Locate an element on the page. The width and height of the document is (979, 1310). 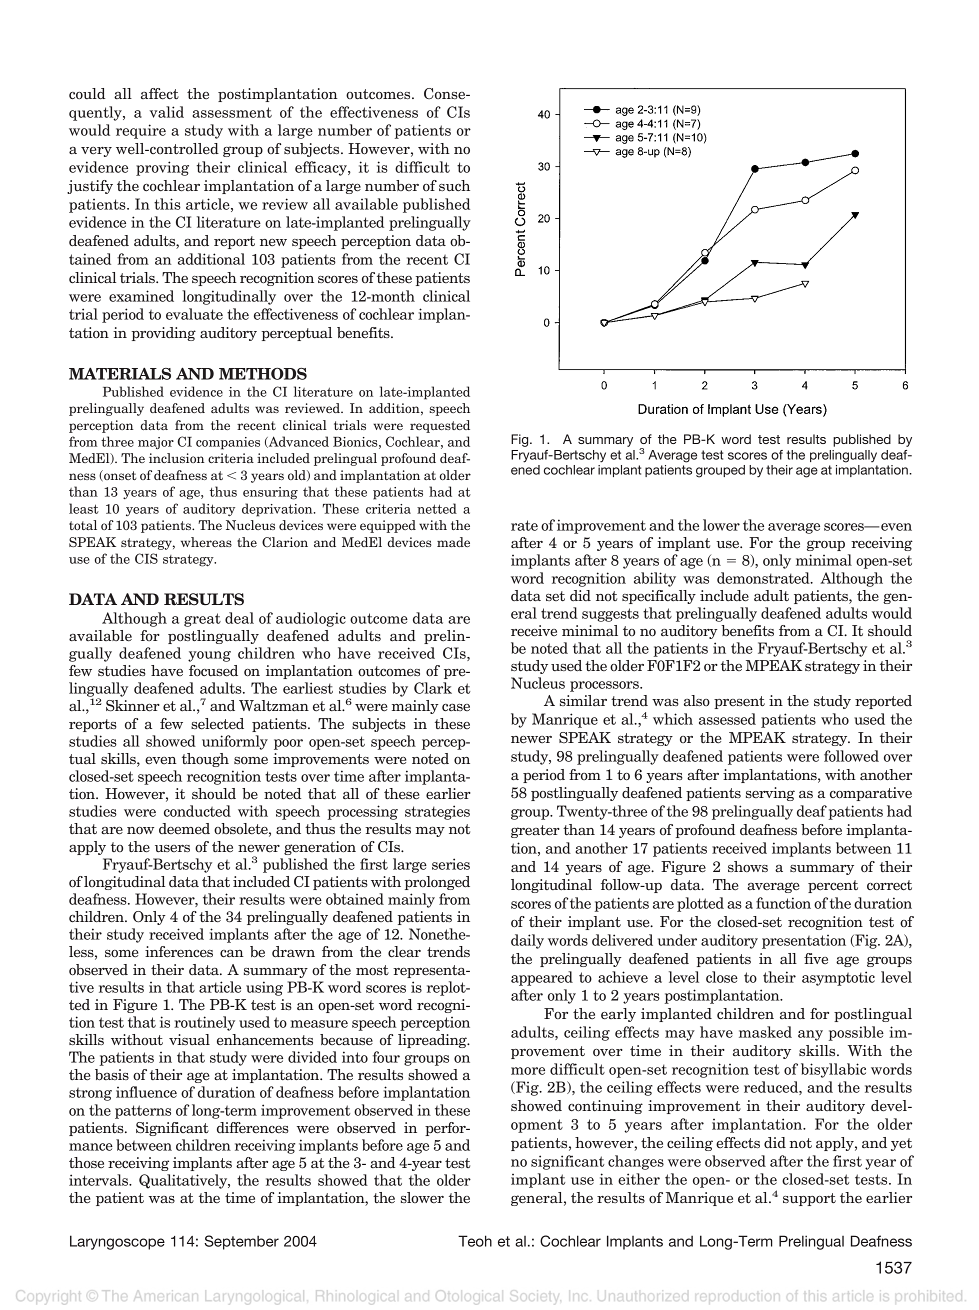
Clark is located at coordinates (433, 688).
